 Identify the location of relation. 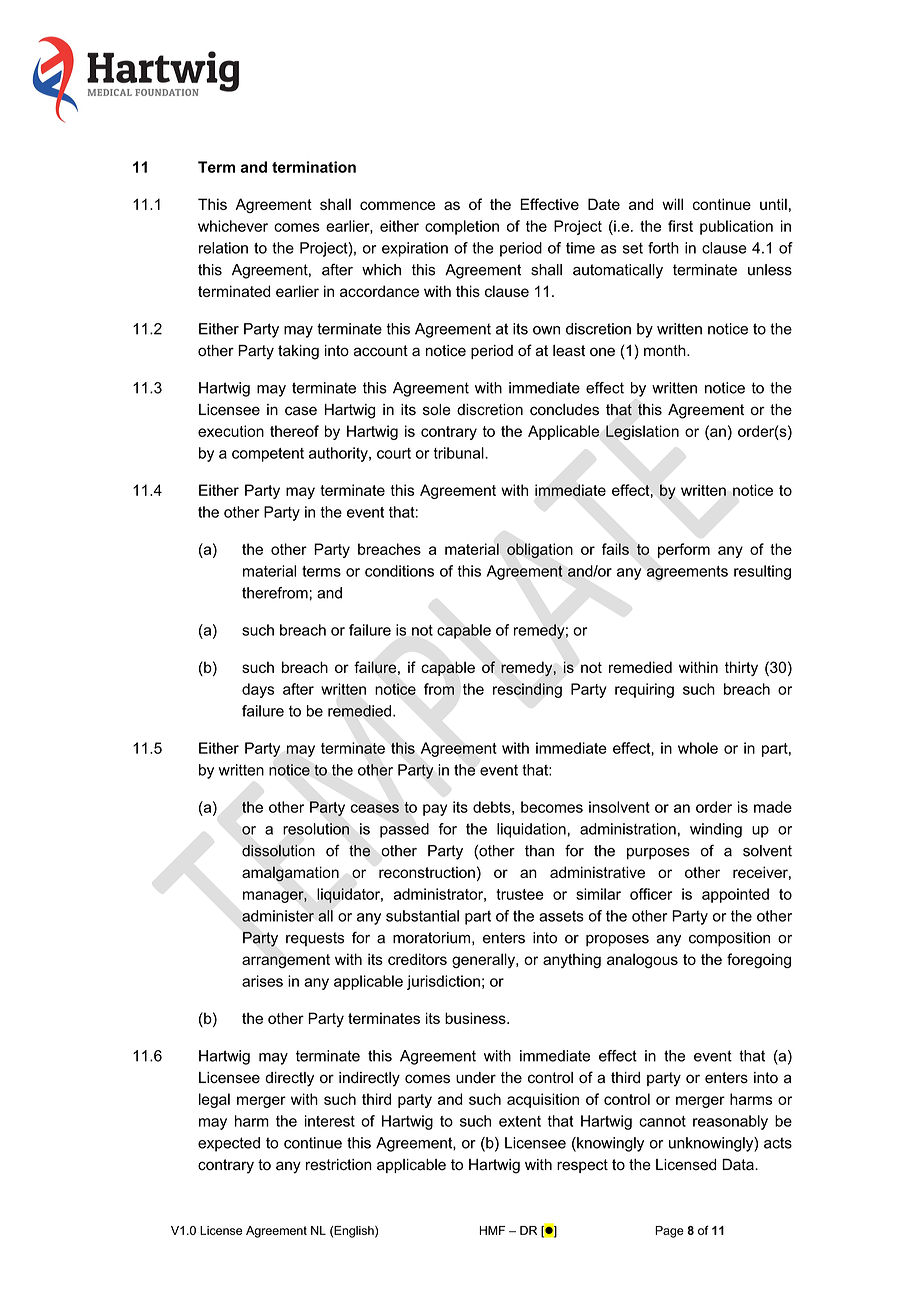
(223, 248).
